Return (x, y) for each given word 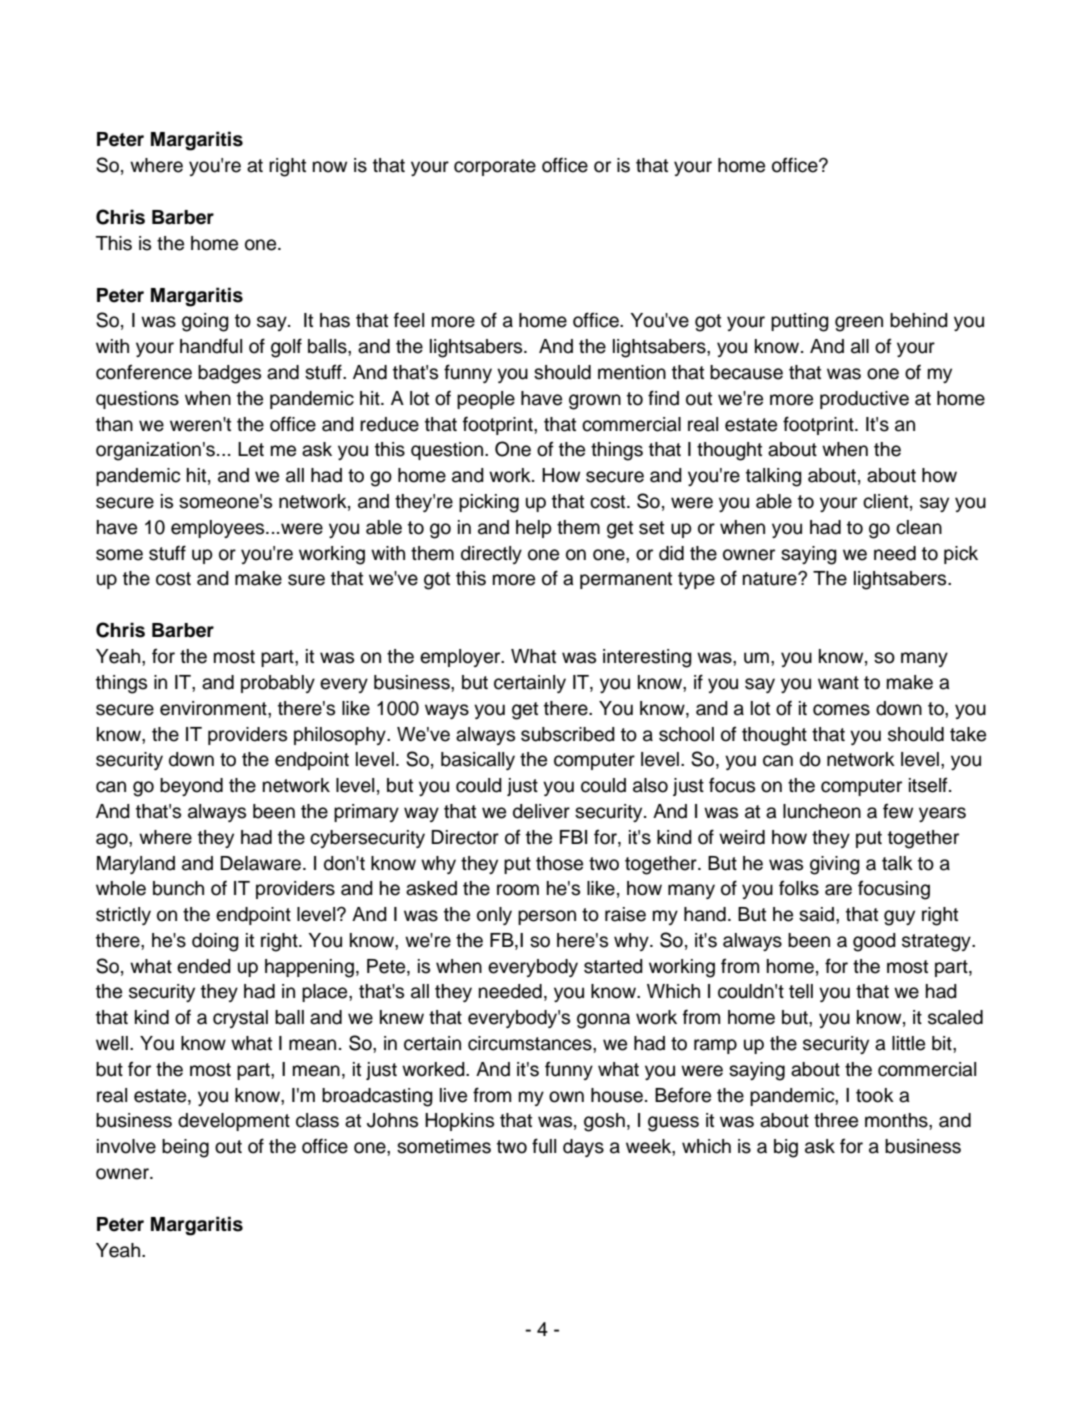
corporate (495, 167)
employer (461, 658)
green (859, 324)
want (838, 683)
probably (278, 684)
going (205, 322)
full (544, 1146)
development (234, 1122)
